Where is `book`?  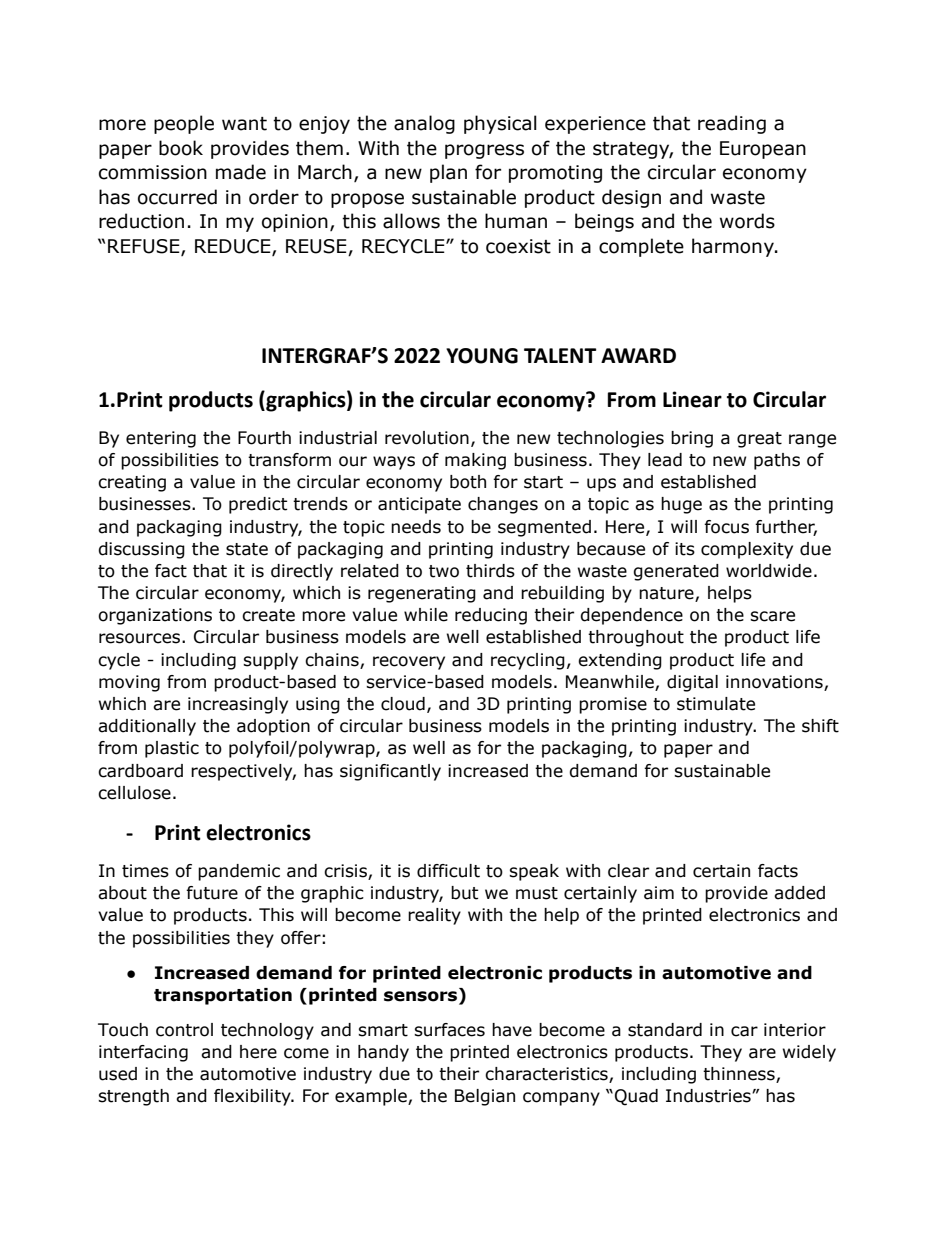 book is located at coordinates (181, 148).
